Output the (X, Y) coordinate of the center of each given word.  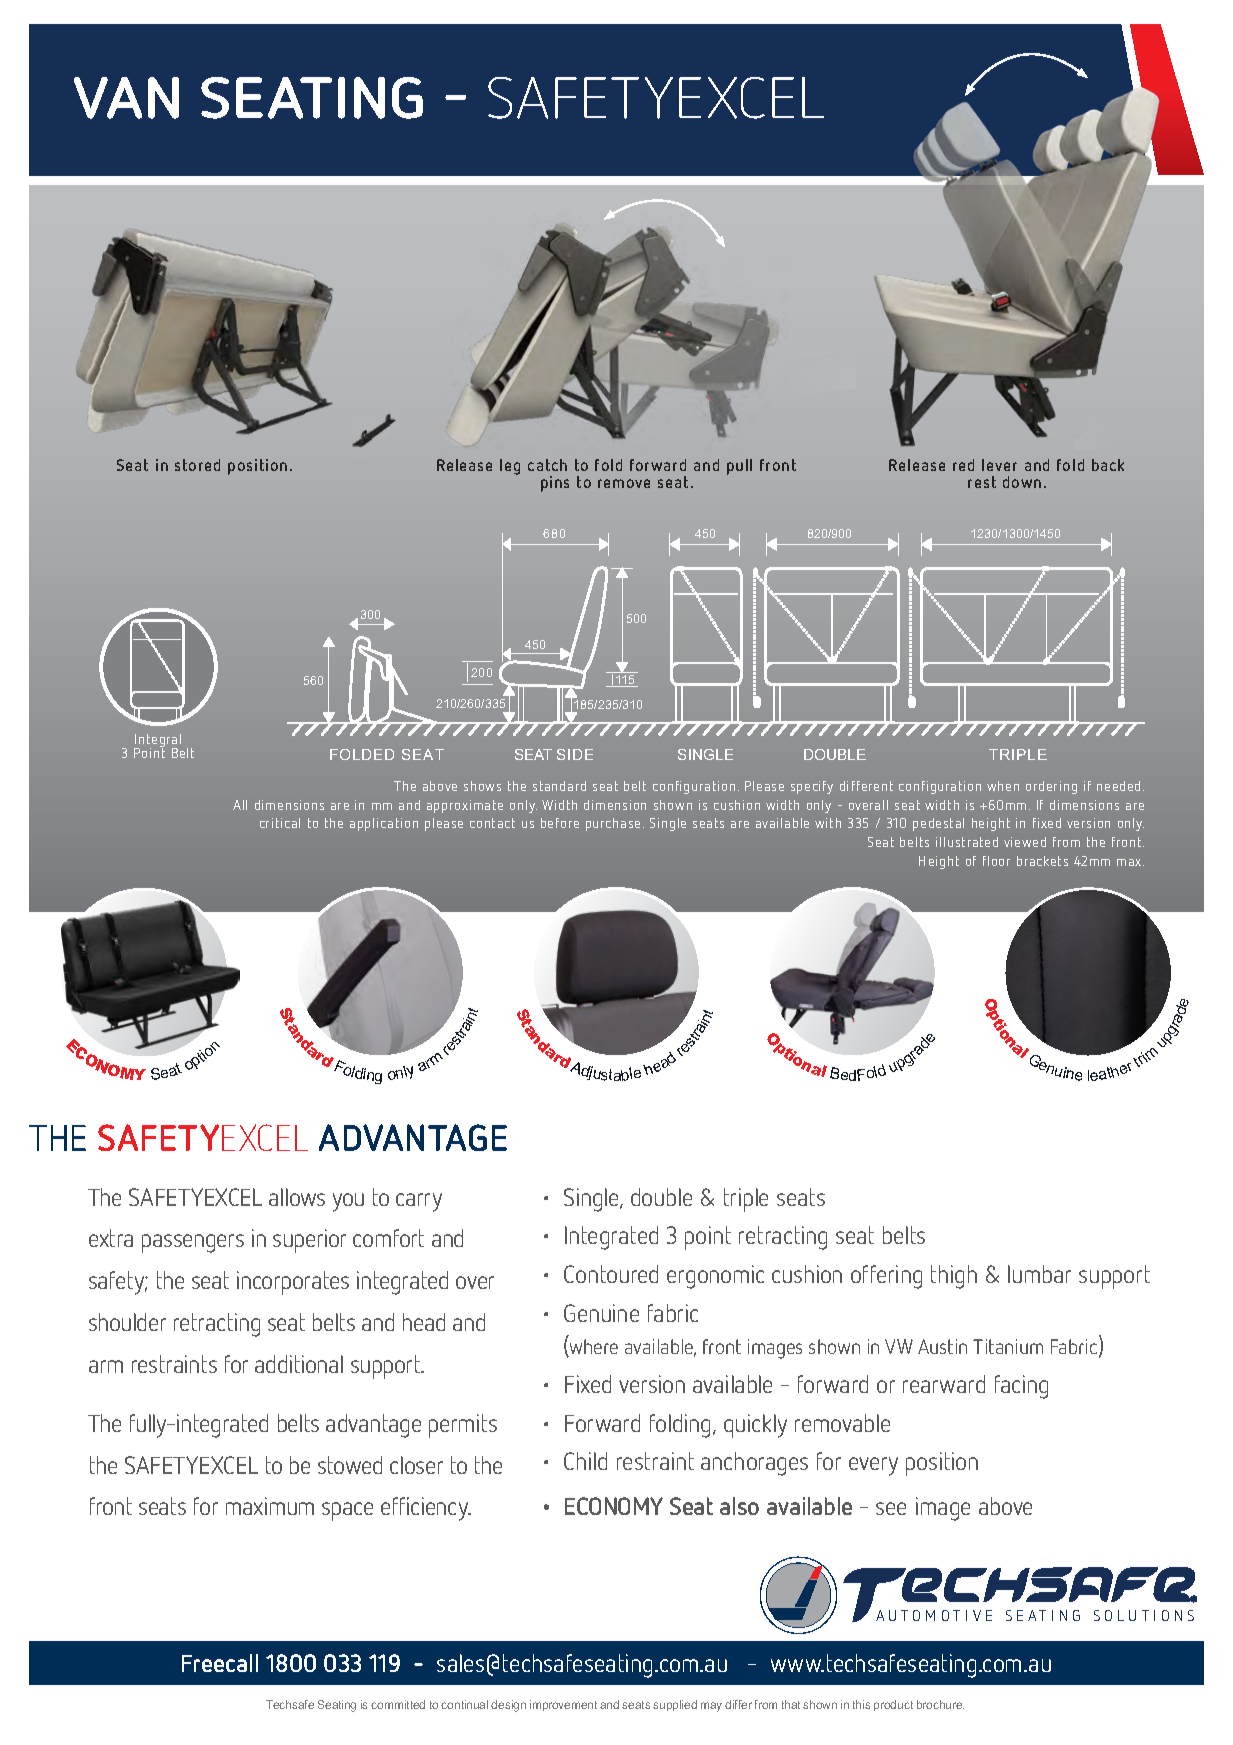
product (893, 1705)
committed (398, 1704)
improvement (563, 1705)
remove (624, 483)
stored (197, 465)
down (1022, 482)
